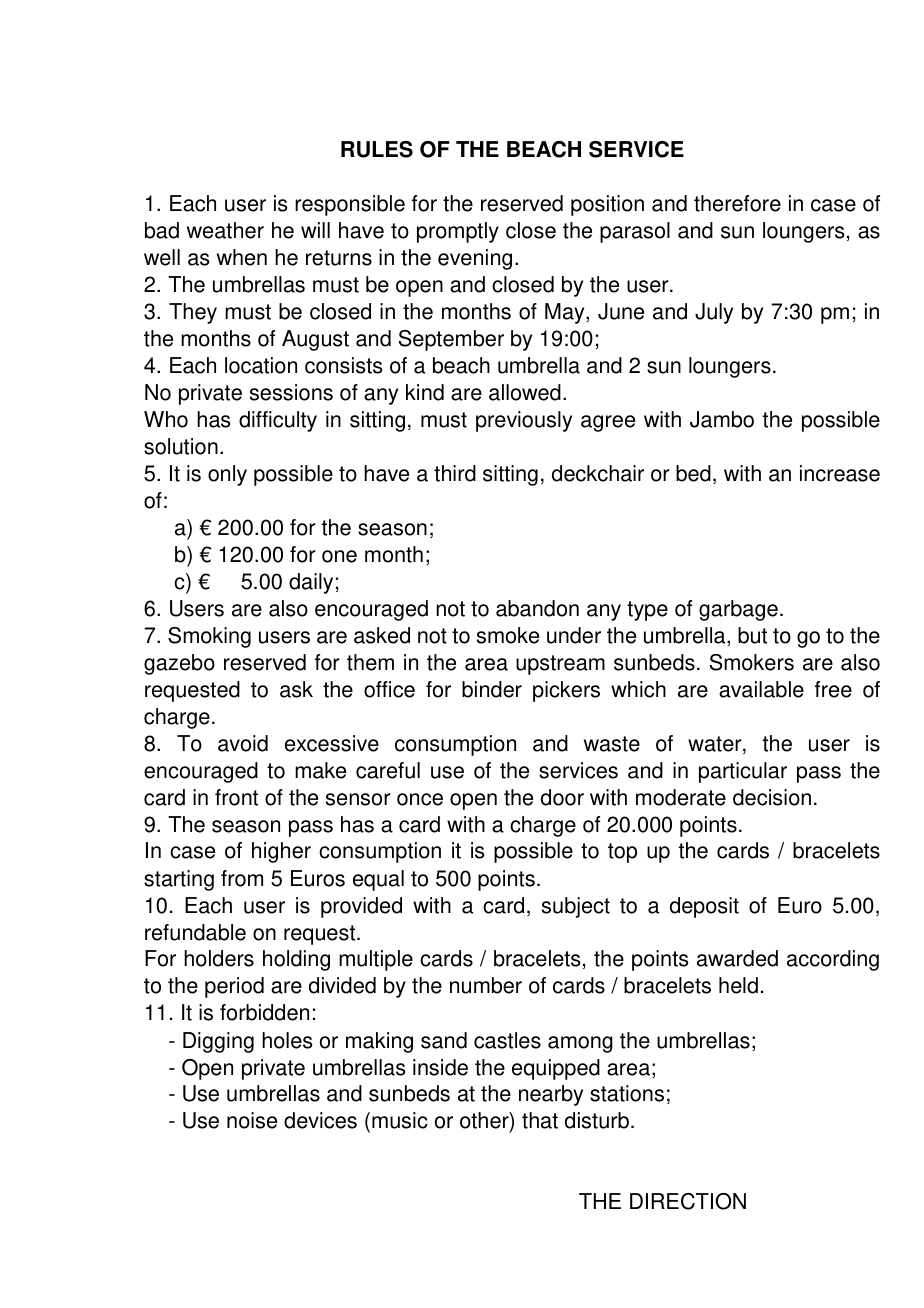  Describe the element at coordinates (772, 797) in the document. I see `decision` at that location.
